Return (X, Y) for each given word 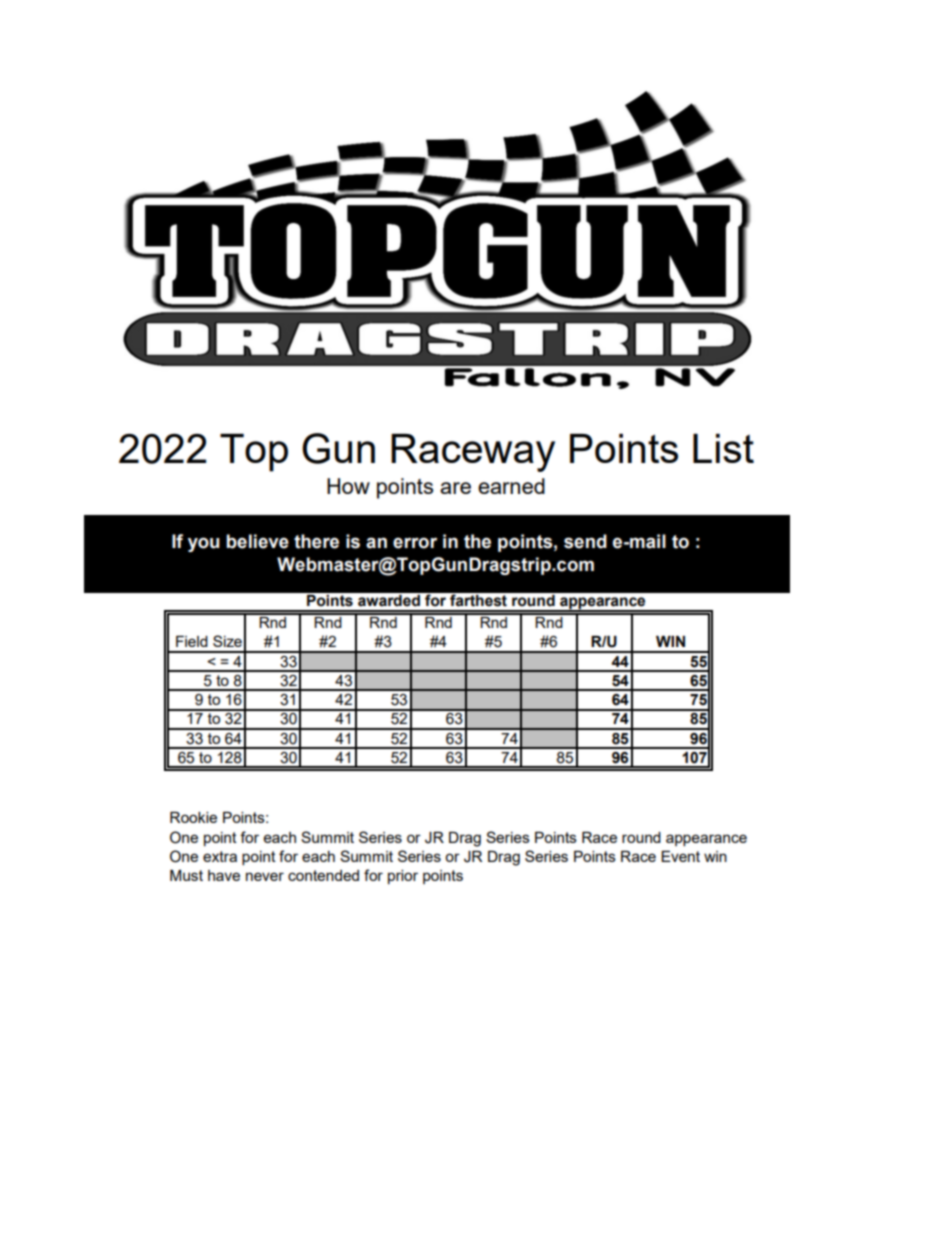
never (265, 876)
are (455, 488)
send (585, 541)
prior (403, 877)
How (348, 486)
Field (192, 641)
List (723, 448)
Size (227, 641)
